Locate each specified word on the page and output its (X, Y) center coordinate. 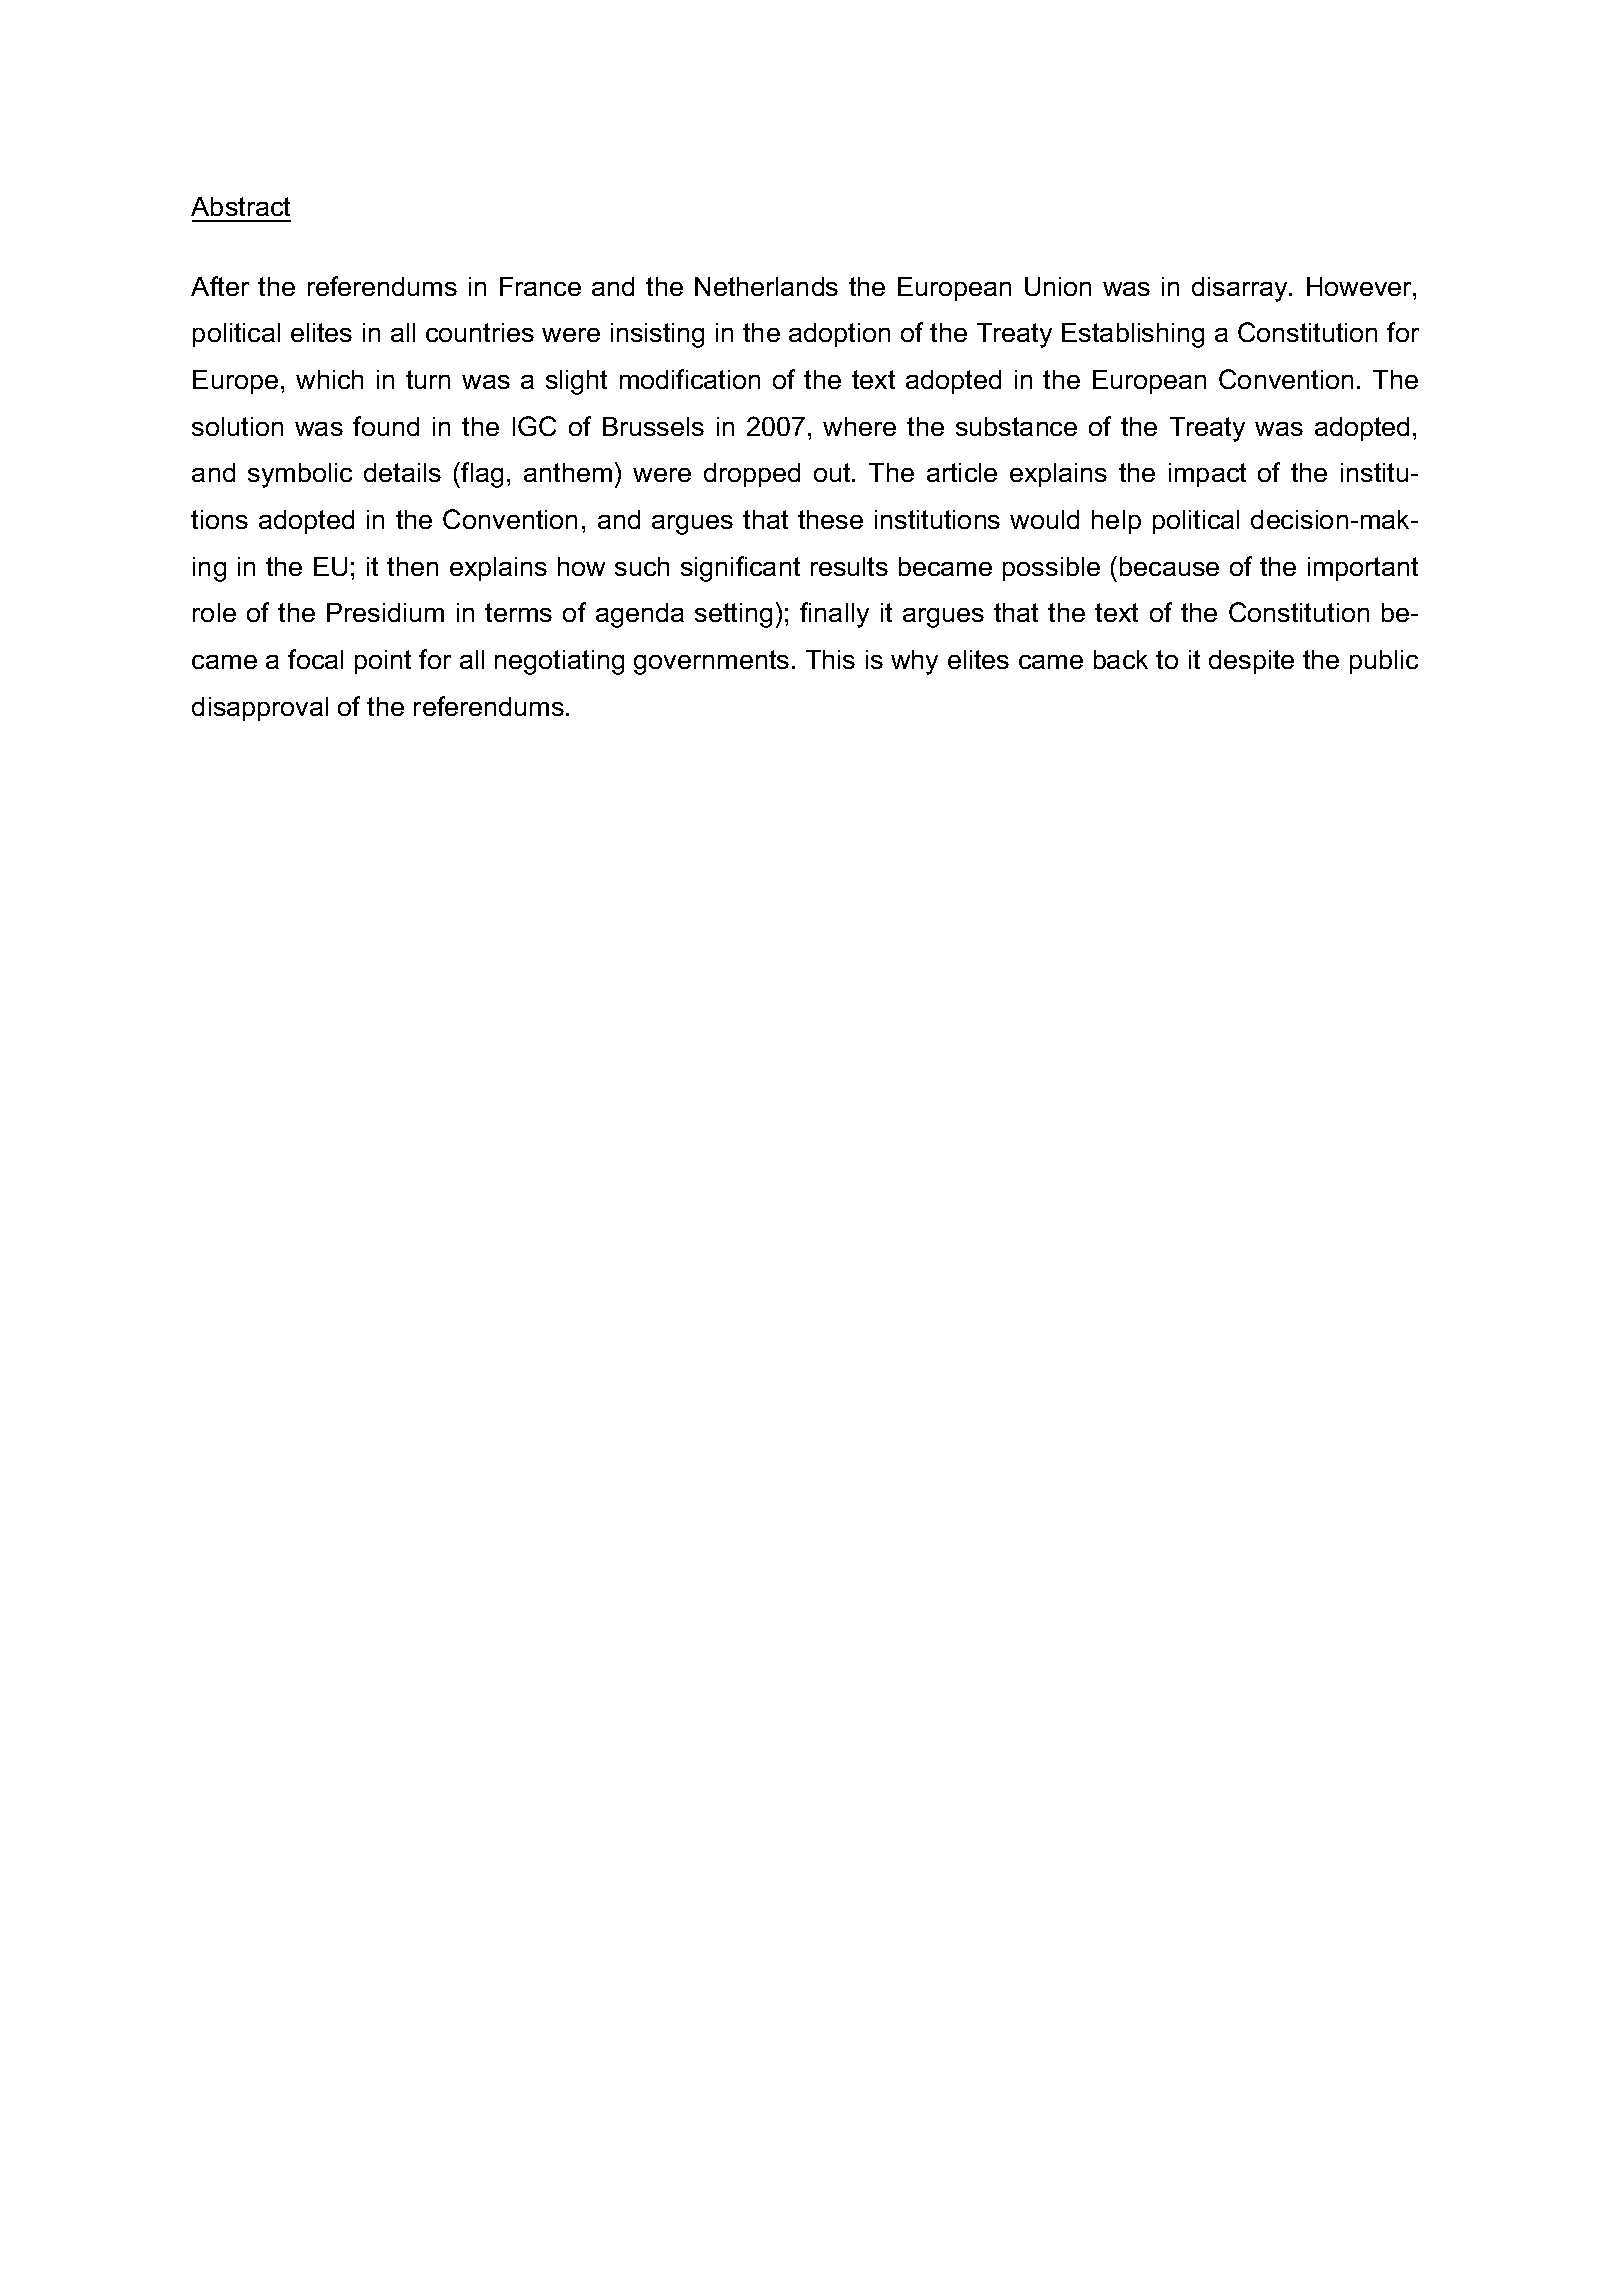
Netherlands (766, 286)
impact (1207, 475)
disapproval (260, 709)
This (830, 659)
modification (690, 379)
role (214, 612)
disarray (1241, 289)
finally (834, 615)
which (329, 379)
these (830, 519)
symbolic (300, 475)
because (1169, 566)
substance (1016, 426)
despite (1251, 662)
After (220, 286)
